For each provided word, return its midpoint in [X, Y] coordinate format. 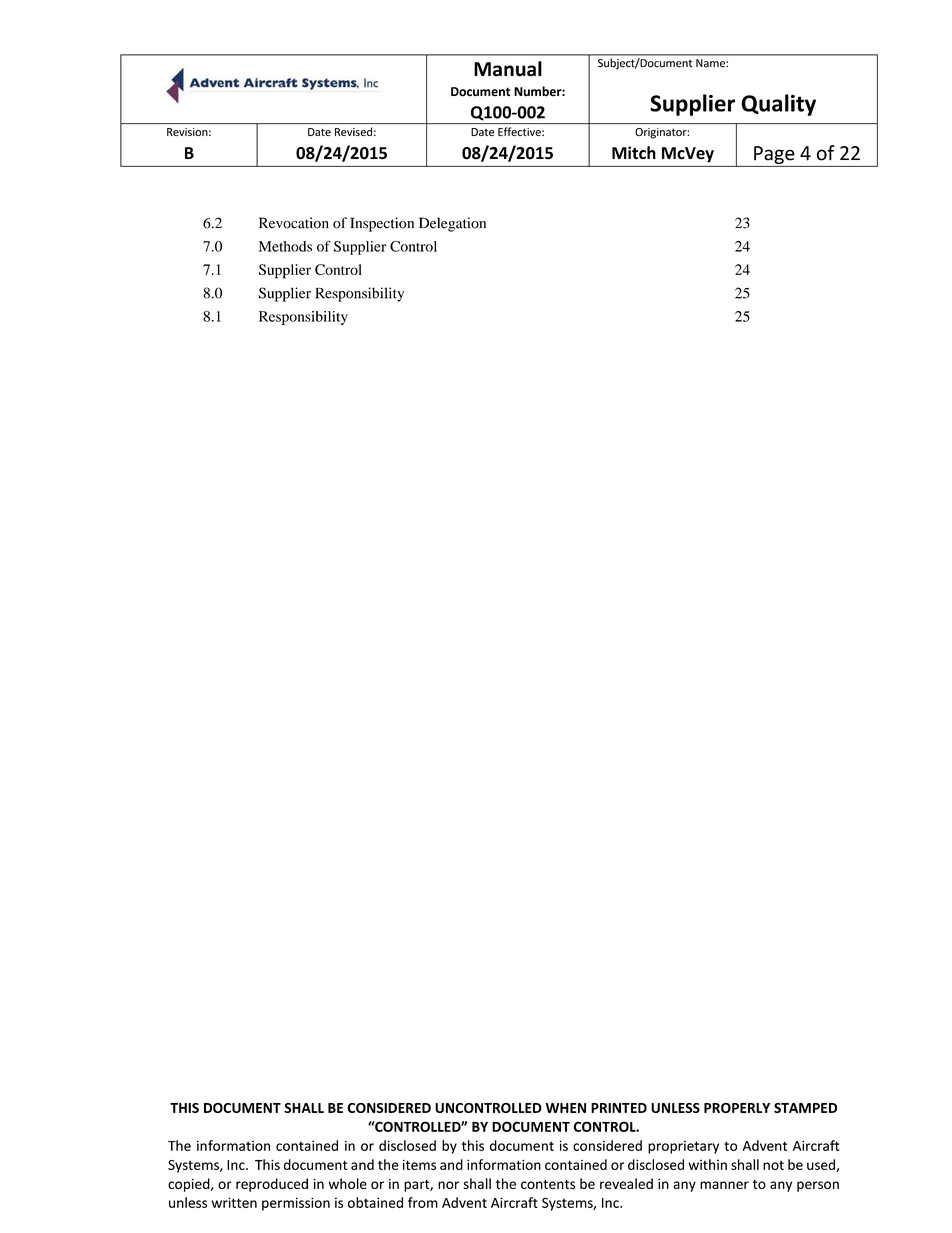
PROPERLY [737, 1108]
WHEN [566, 1108]
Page [774, 155]
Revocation [294, 223]
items [419, 1165]
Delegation [452, 224]
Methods [285, 246]
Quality [778, 105]
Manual [508, 69]
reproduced [272, 1185]
